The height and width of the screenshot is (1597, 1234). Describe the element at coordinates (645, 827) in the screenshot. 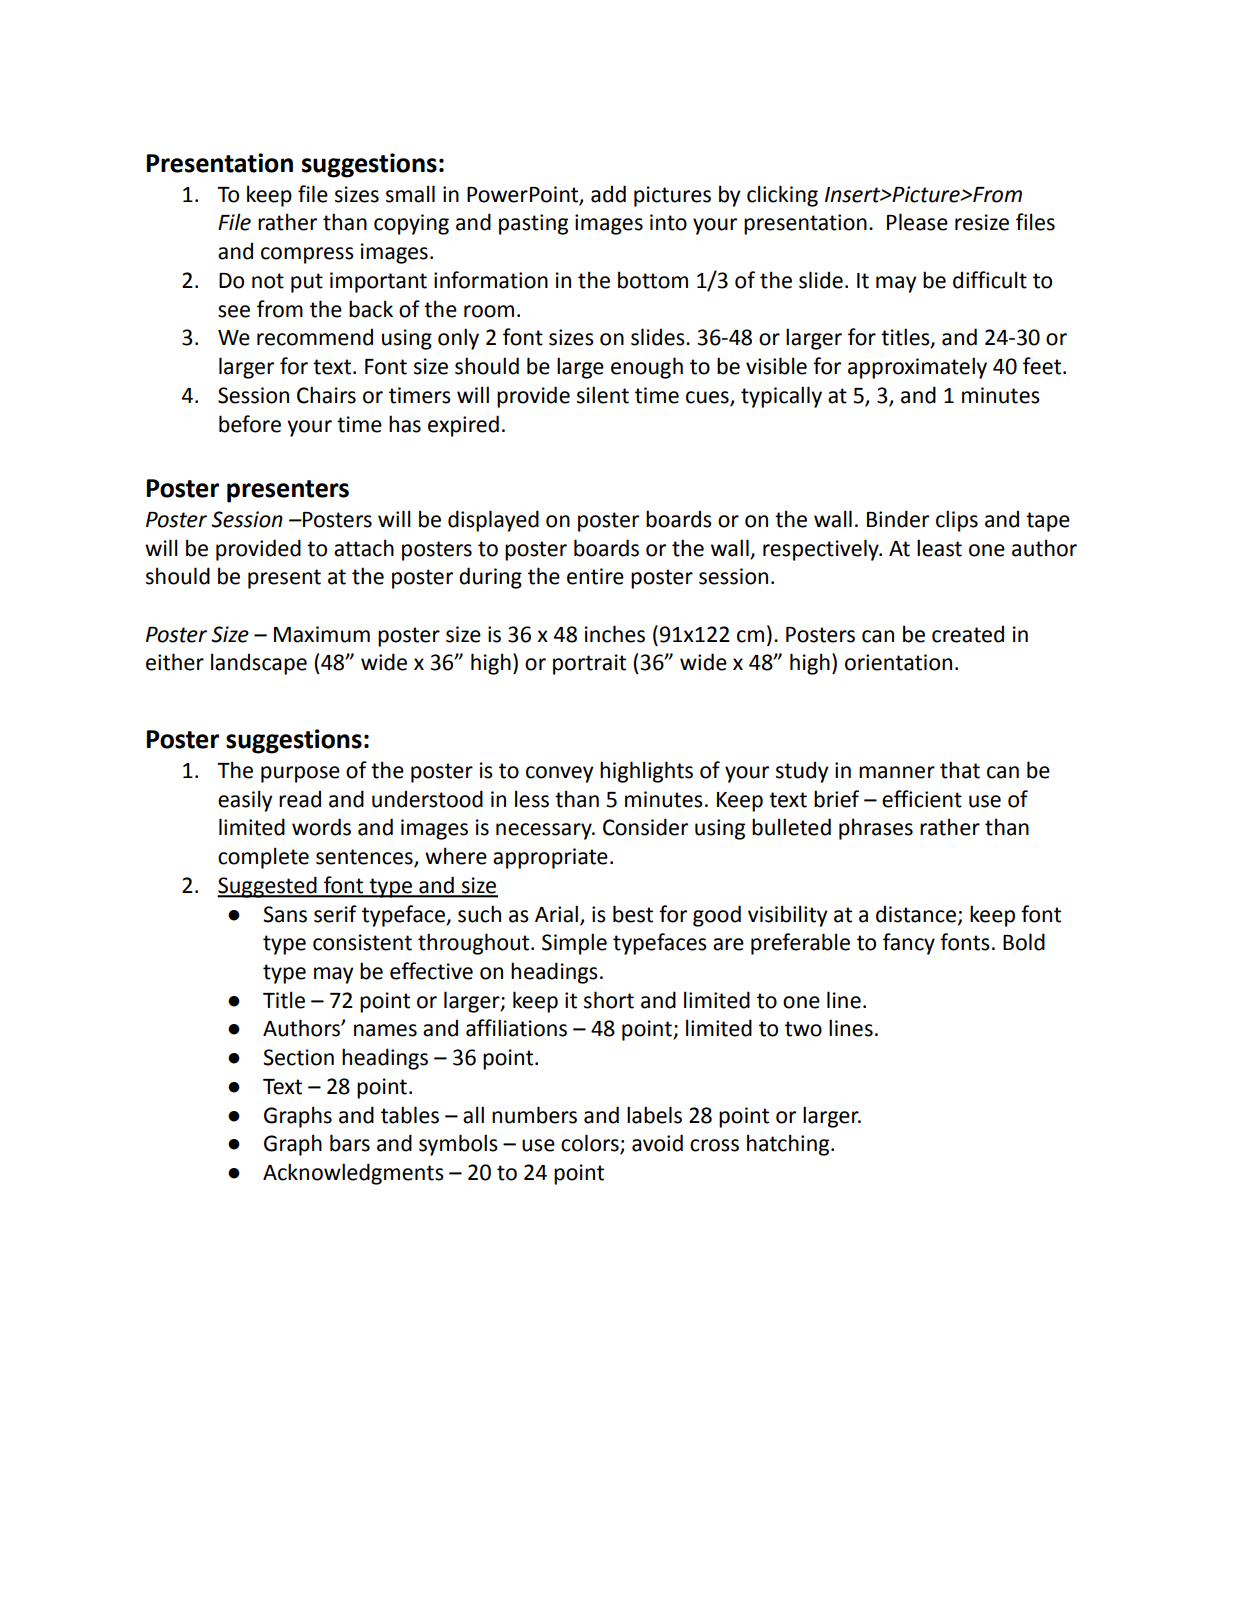

I see `Consider` at that location.
